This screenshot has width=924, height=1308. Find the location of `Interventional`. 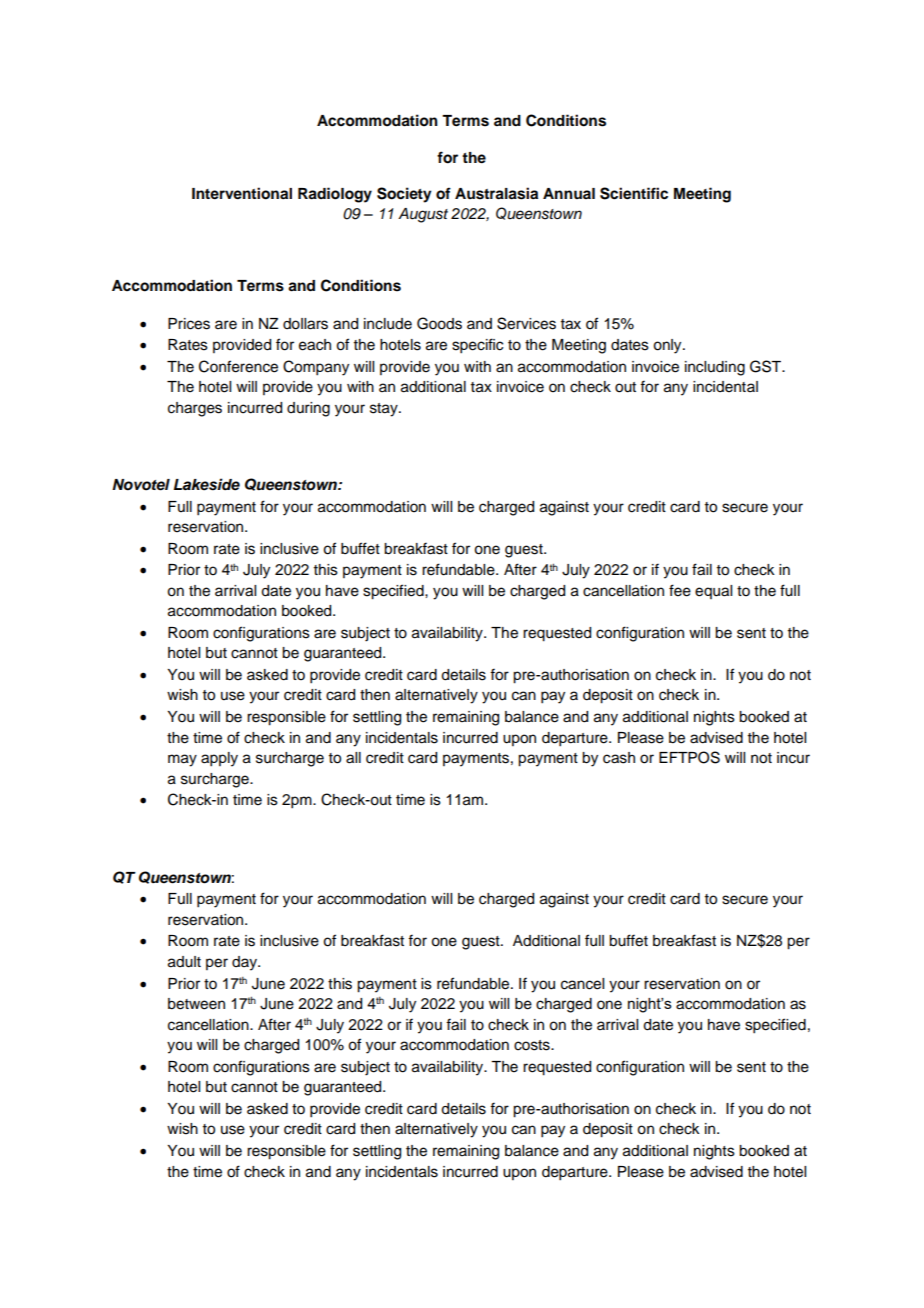

Interventional is located at coordinates (242, 193).
